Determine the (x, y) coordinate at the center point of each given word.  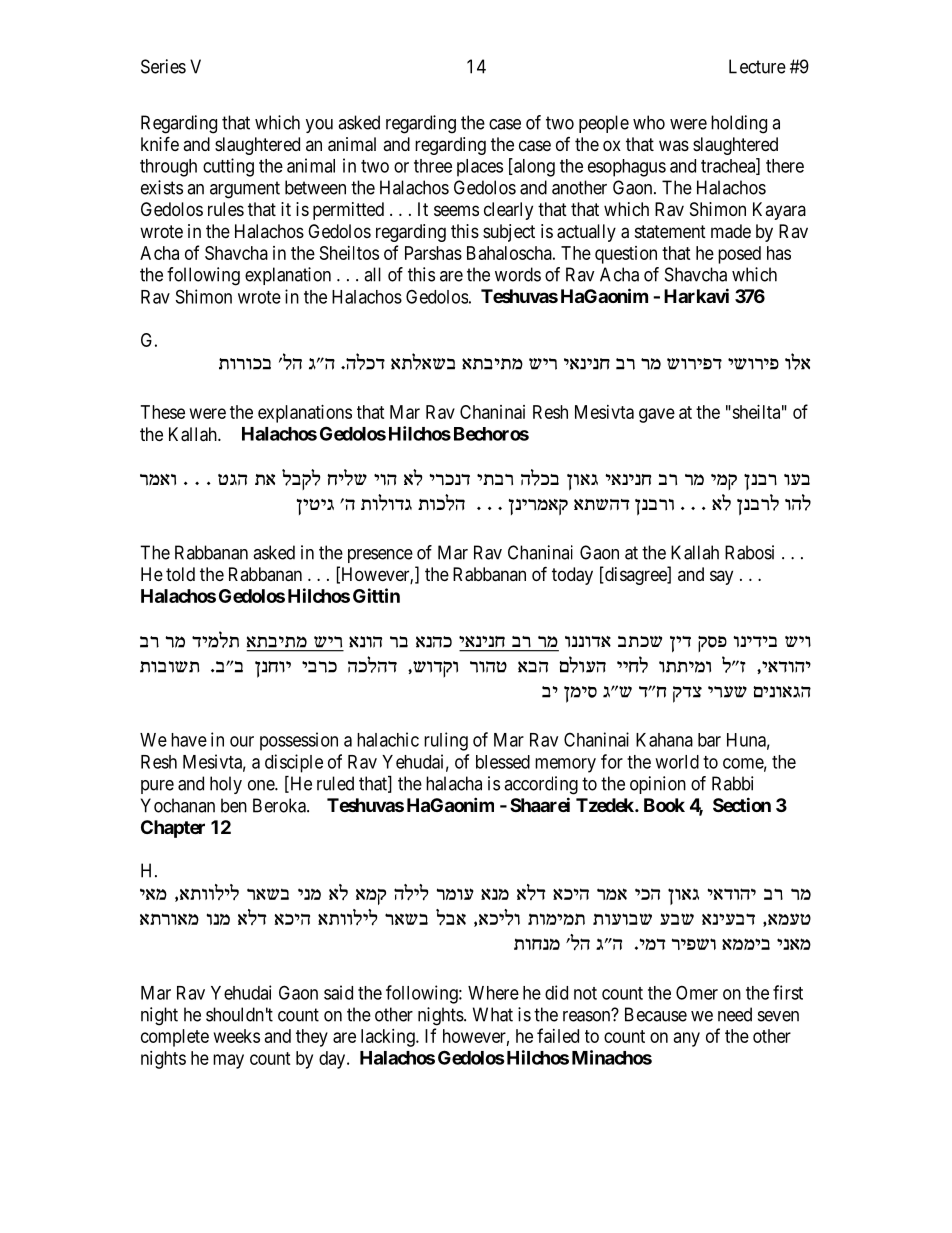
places (480, 168)
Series (163, 66)
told (180, 574)
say (721, 577)
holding (739, 124)
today (572, 576)
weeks (237, 1036)
